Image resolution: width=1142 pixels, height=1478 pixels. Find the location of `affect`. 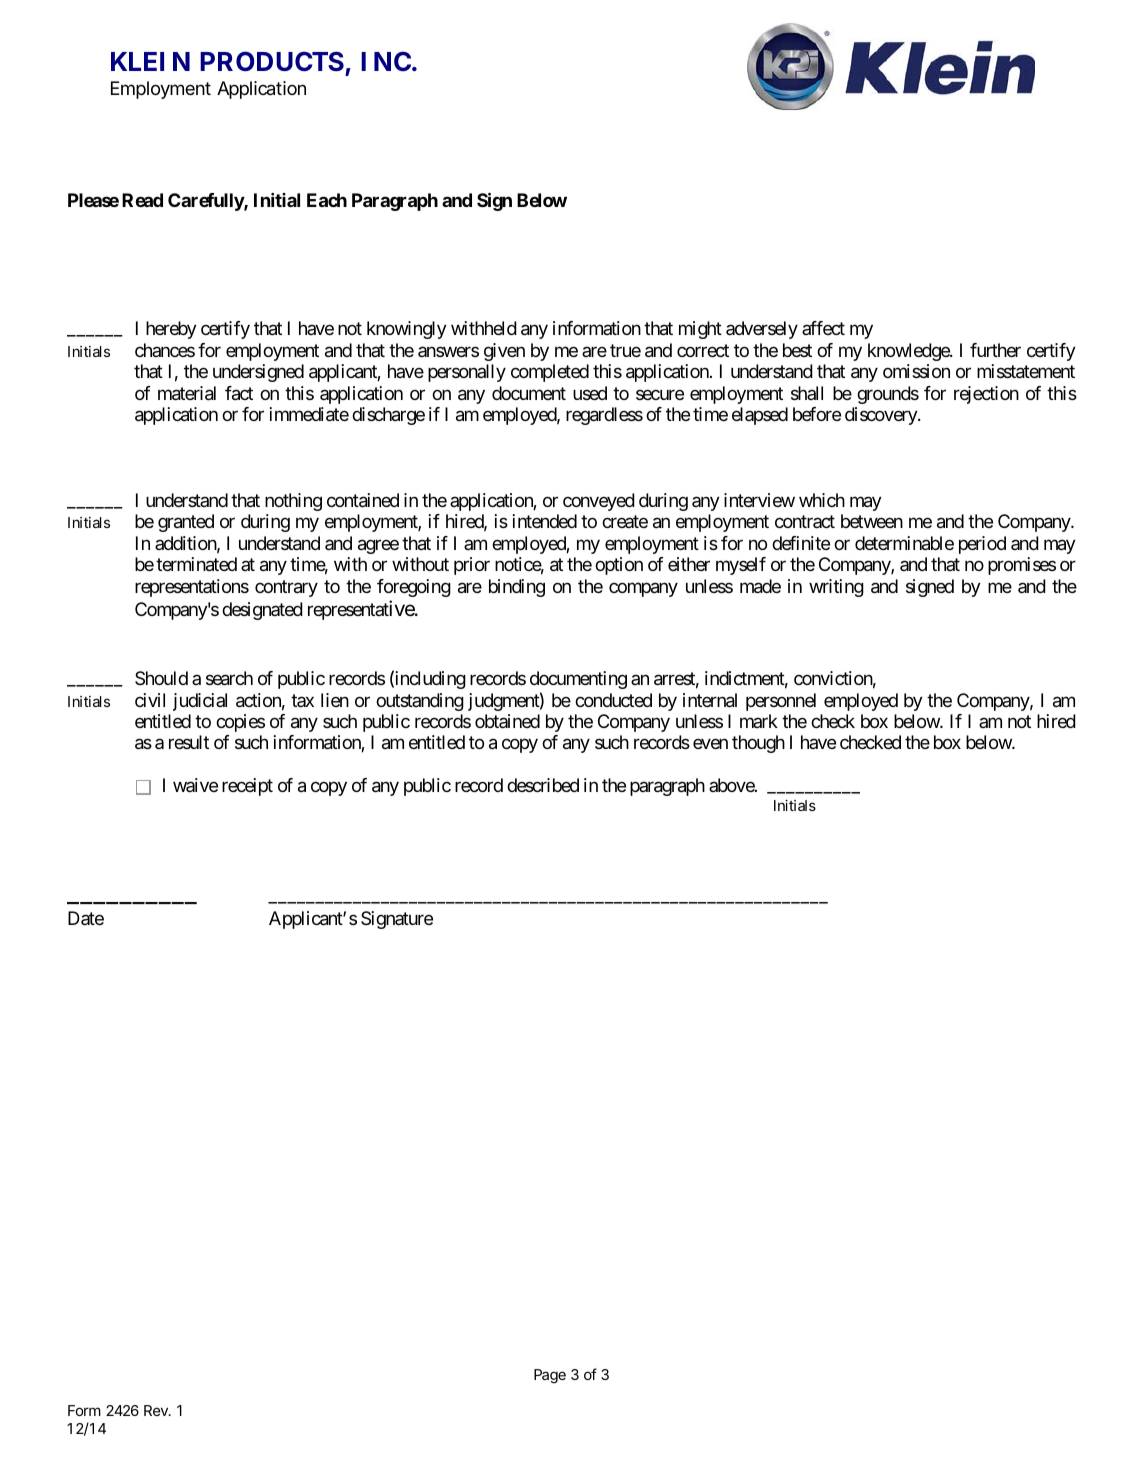

affect is located at coordinates (823, 328).
